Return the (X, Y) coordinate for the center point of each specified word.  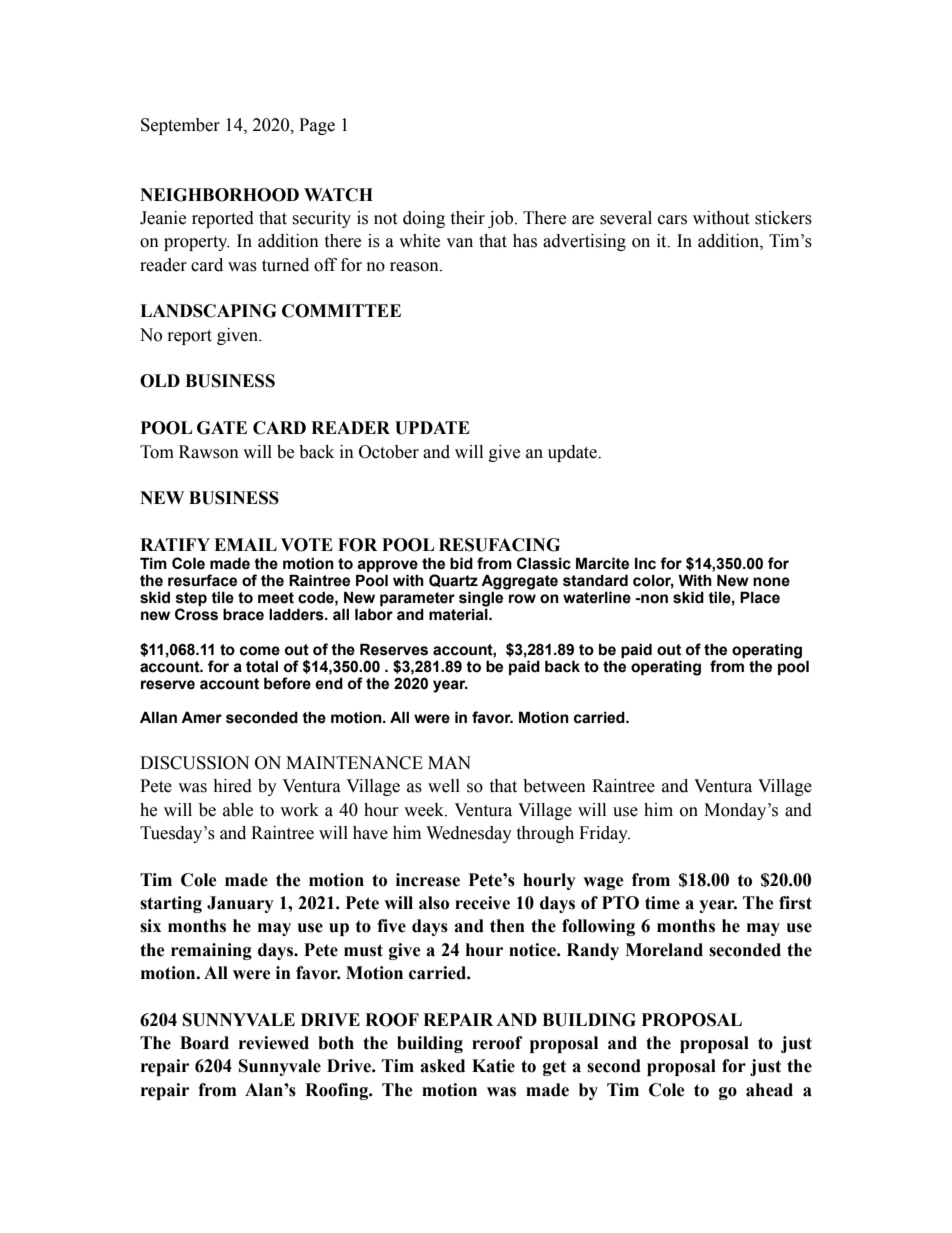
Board (204, 1043)
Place (760, 597)
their (467, 218)
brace (243, 614)
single (481, 600)
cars (672, 220)
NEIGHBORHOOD (219, 195)
